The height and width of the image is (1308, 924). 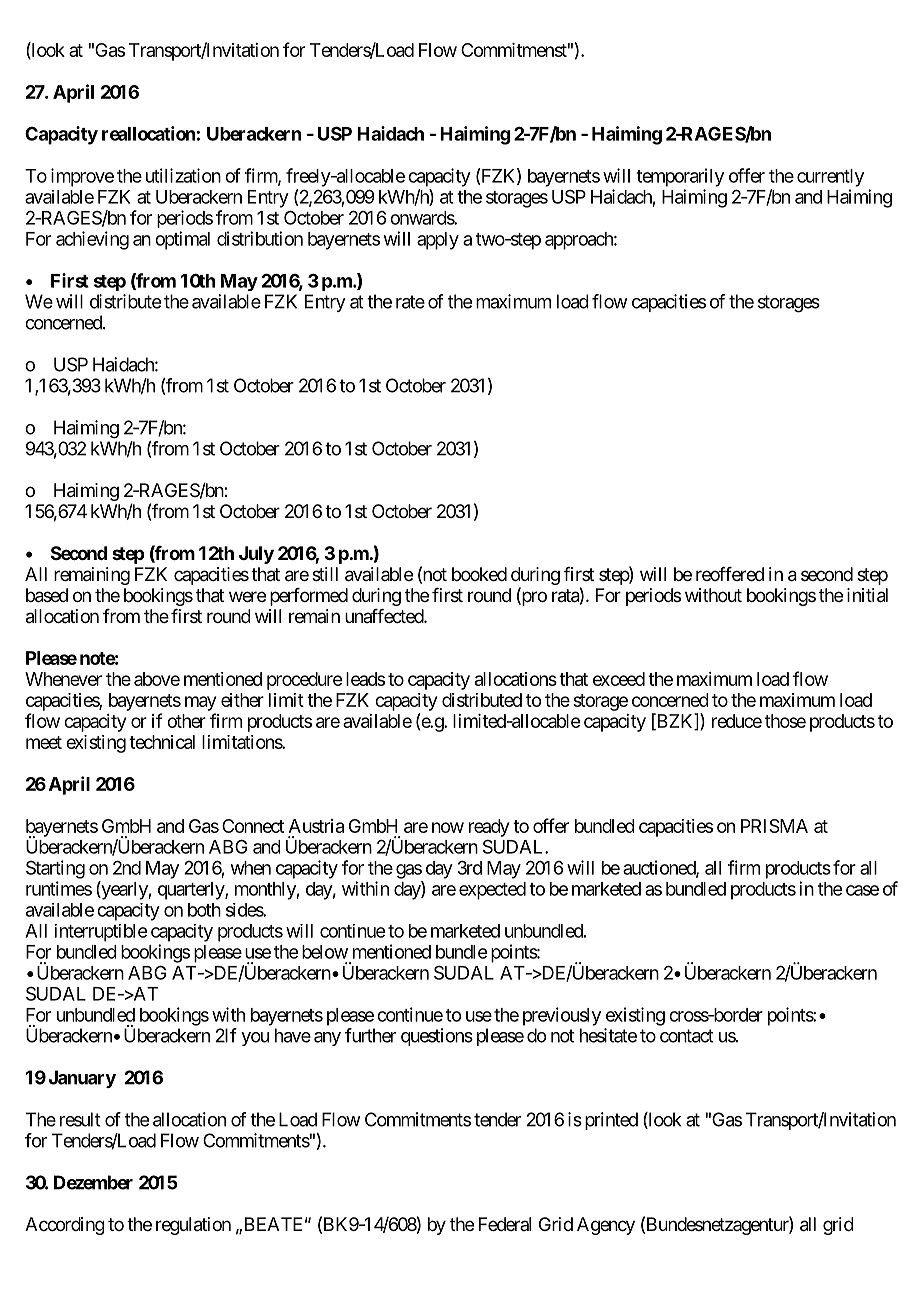 What do you see at coordinates (830, 178) in the image?
I see `currently` at bounding box center [830, 178].
